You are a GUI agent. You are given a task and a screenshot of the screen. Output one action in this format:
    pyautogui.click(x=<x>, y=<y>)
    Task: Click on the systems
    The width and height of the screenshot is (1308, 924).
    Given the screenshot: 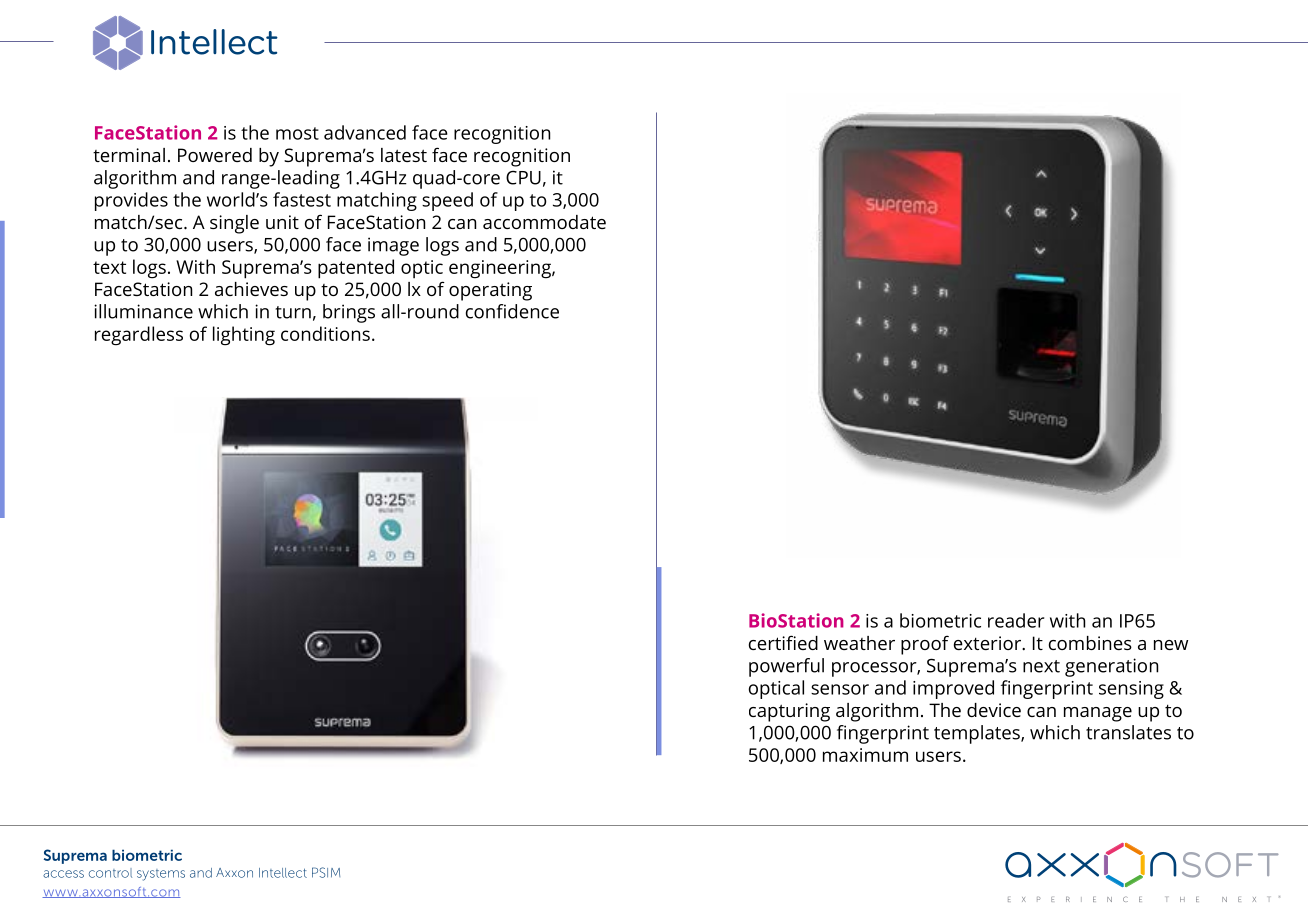 What is the action you would take?
    pyautogui.click(x=161, y=875)
